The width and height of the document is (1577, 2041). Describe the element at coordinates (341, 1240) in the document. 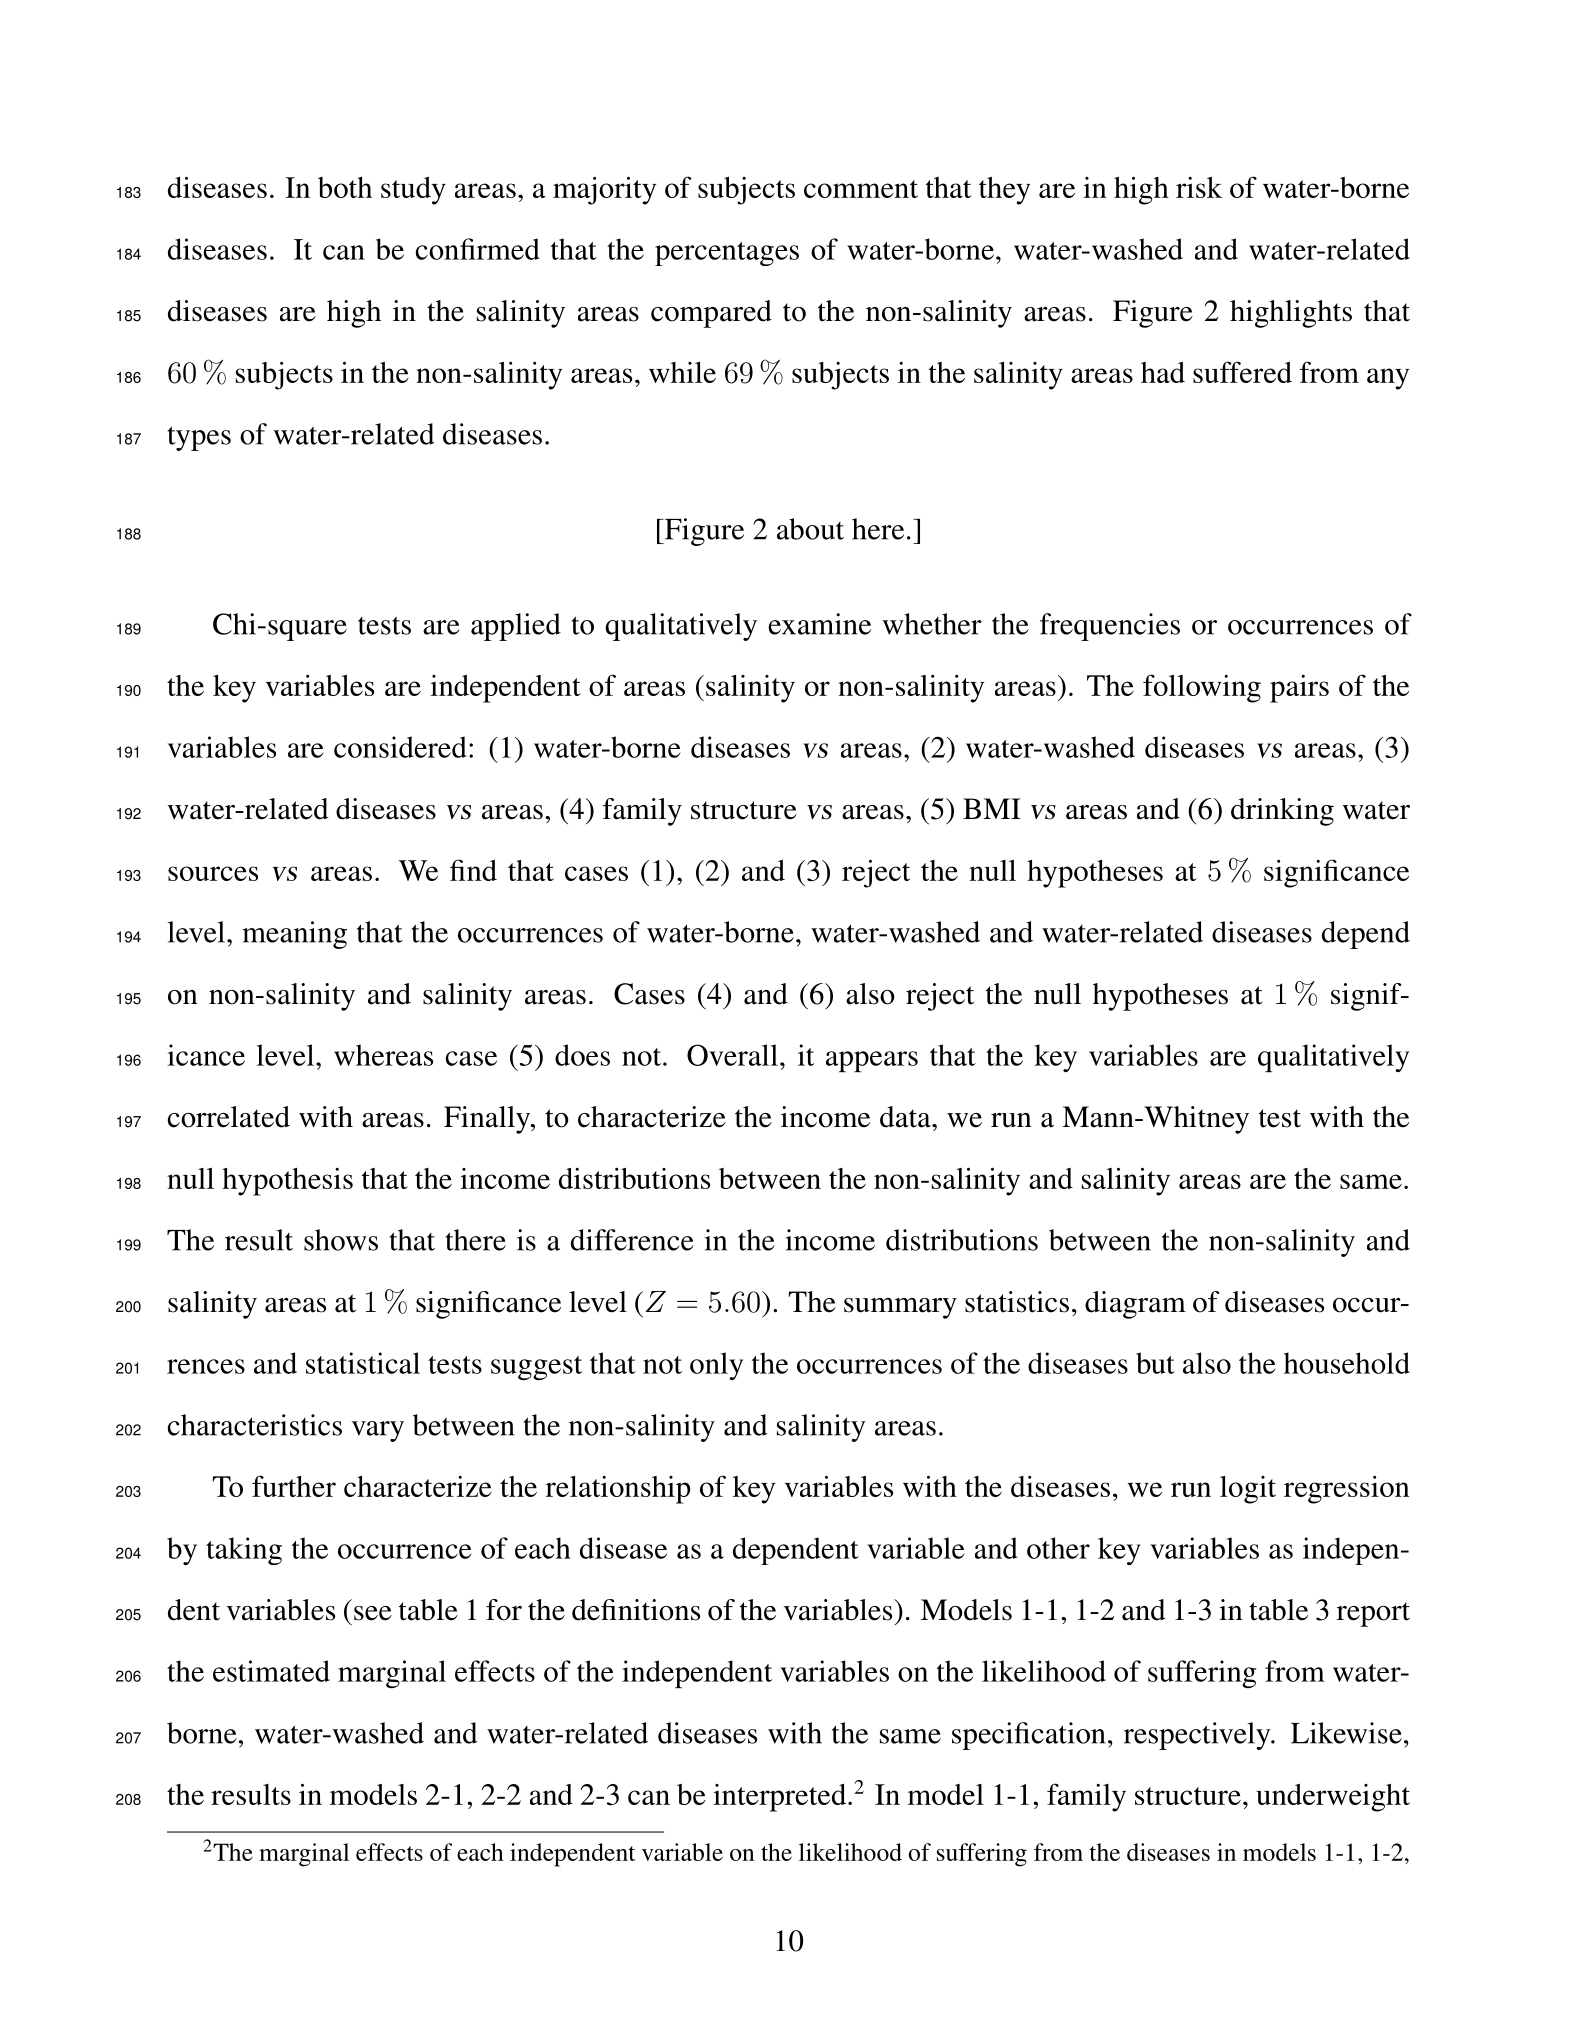

I see `shows` at that location.
